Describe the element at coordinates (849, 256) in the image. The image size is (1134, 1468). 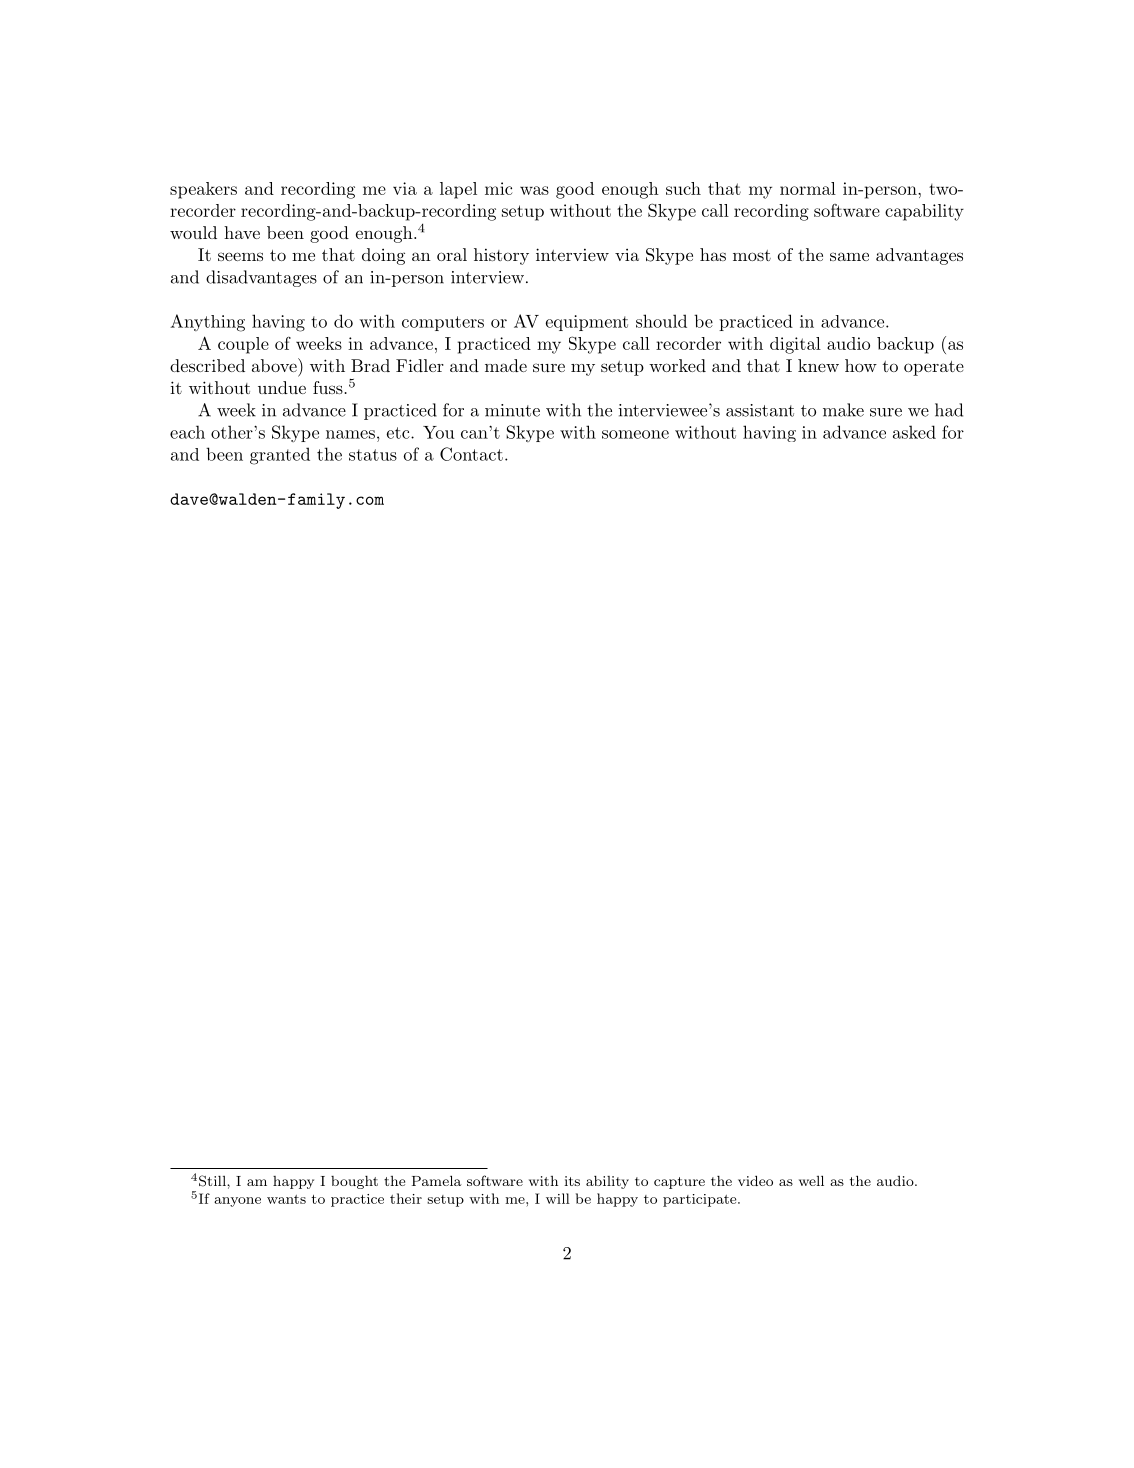
I see `same` at that location.
